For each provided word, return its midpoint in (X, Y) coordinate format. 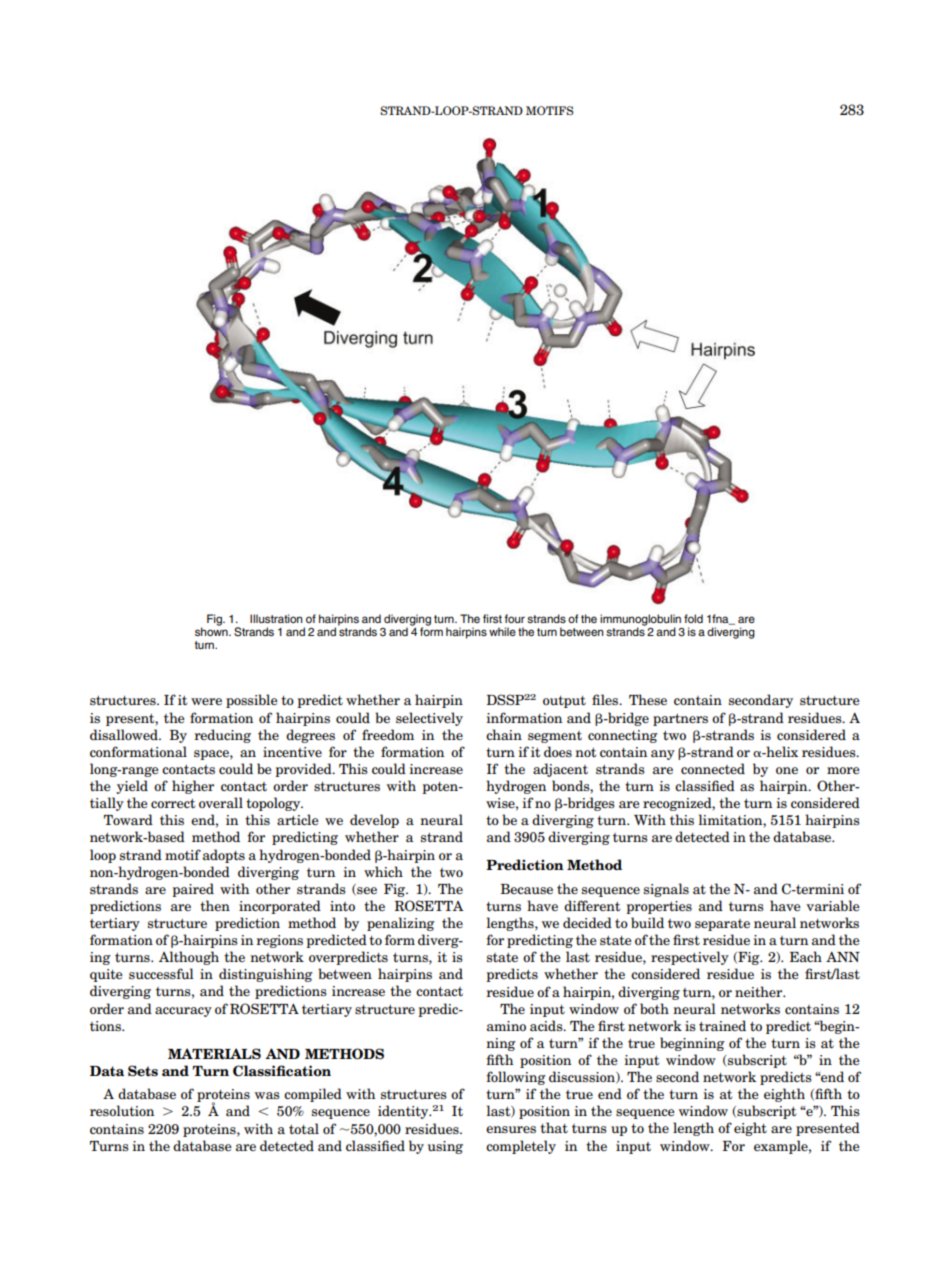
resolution (122, 1110)
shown (212, 630)
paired (193, 890)
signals (666, 890)
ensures (511, 1129)
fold (693, 618)
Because (526, 889)
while (502, 631)
